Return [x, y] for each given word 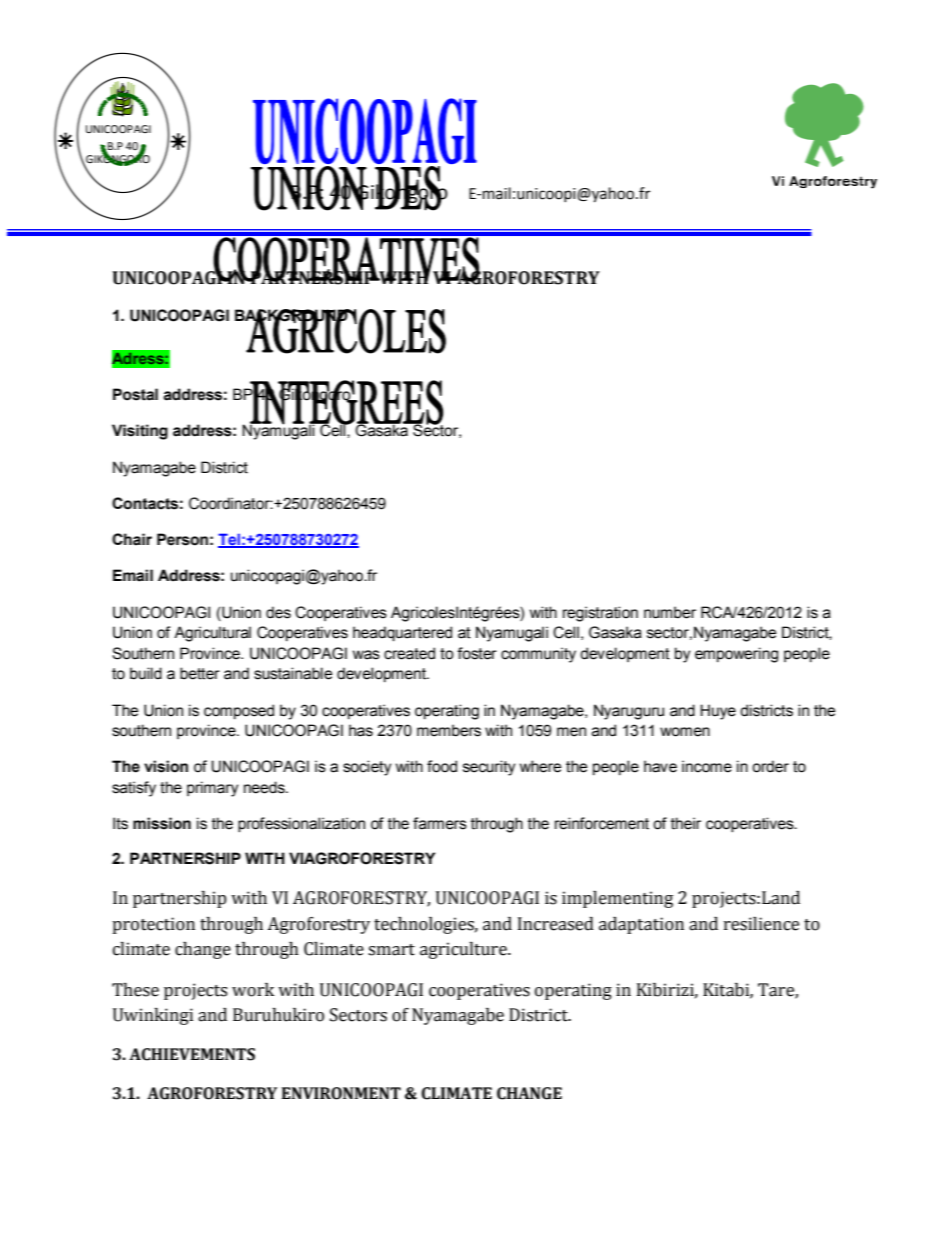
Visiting [140, 432]
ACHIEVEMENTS [192, 1054]
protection [153, 925]
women [685, 732]
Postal [135, 394]
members [449, 730]
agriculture [464, 950]
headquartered [402, 633]
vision [166, 766]
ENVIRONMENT [341, 1093]
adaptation [641, 925]
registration [600, 614]
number [670, 612]
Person [182, 539]
